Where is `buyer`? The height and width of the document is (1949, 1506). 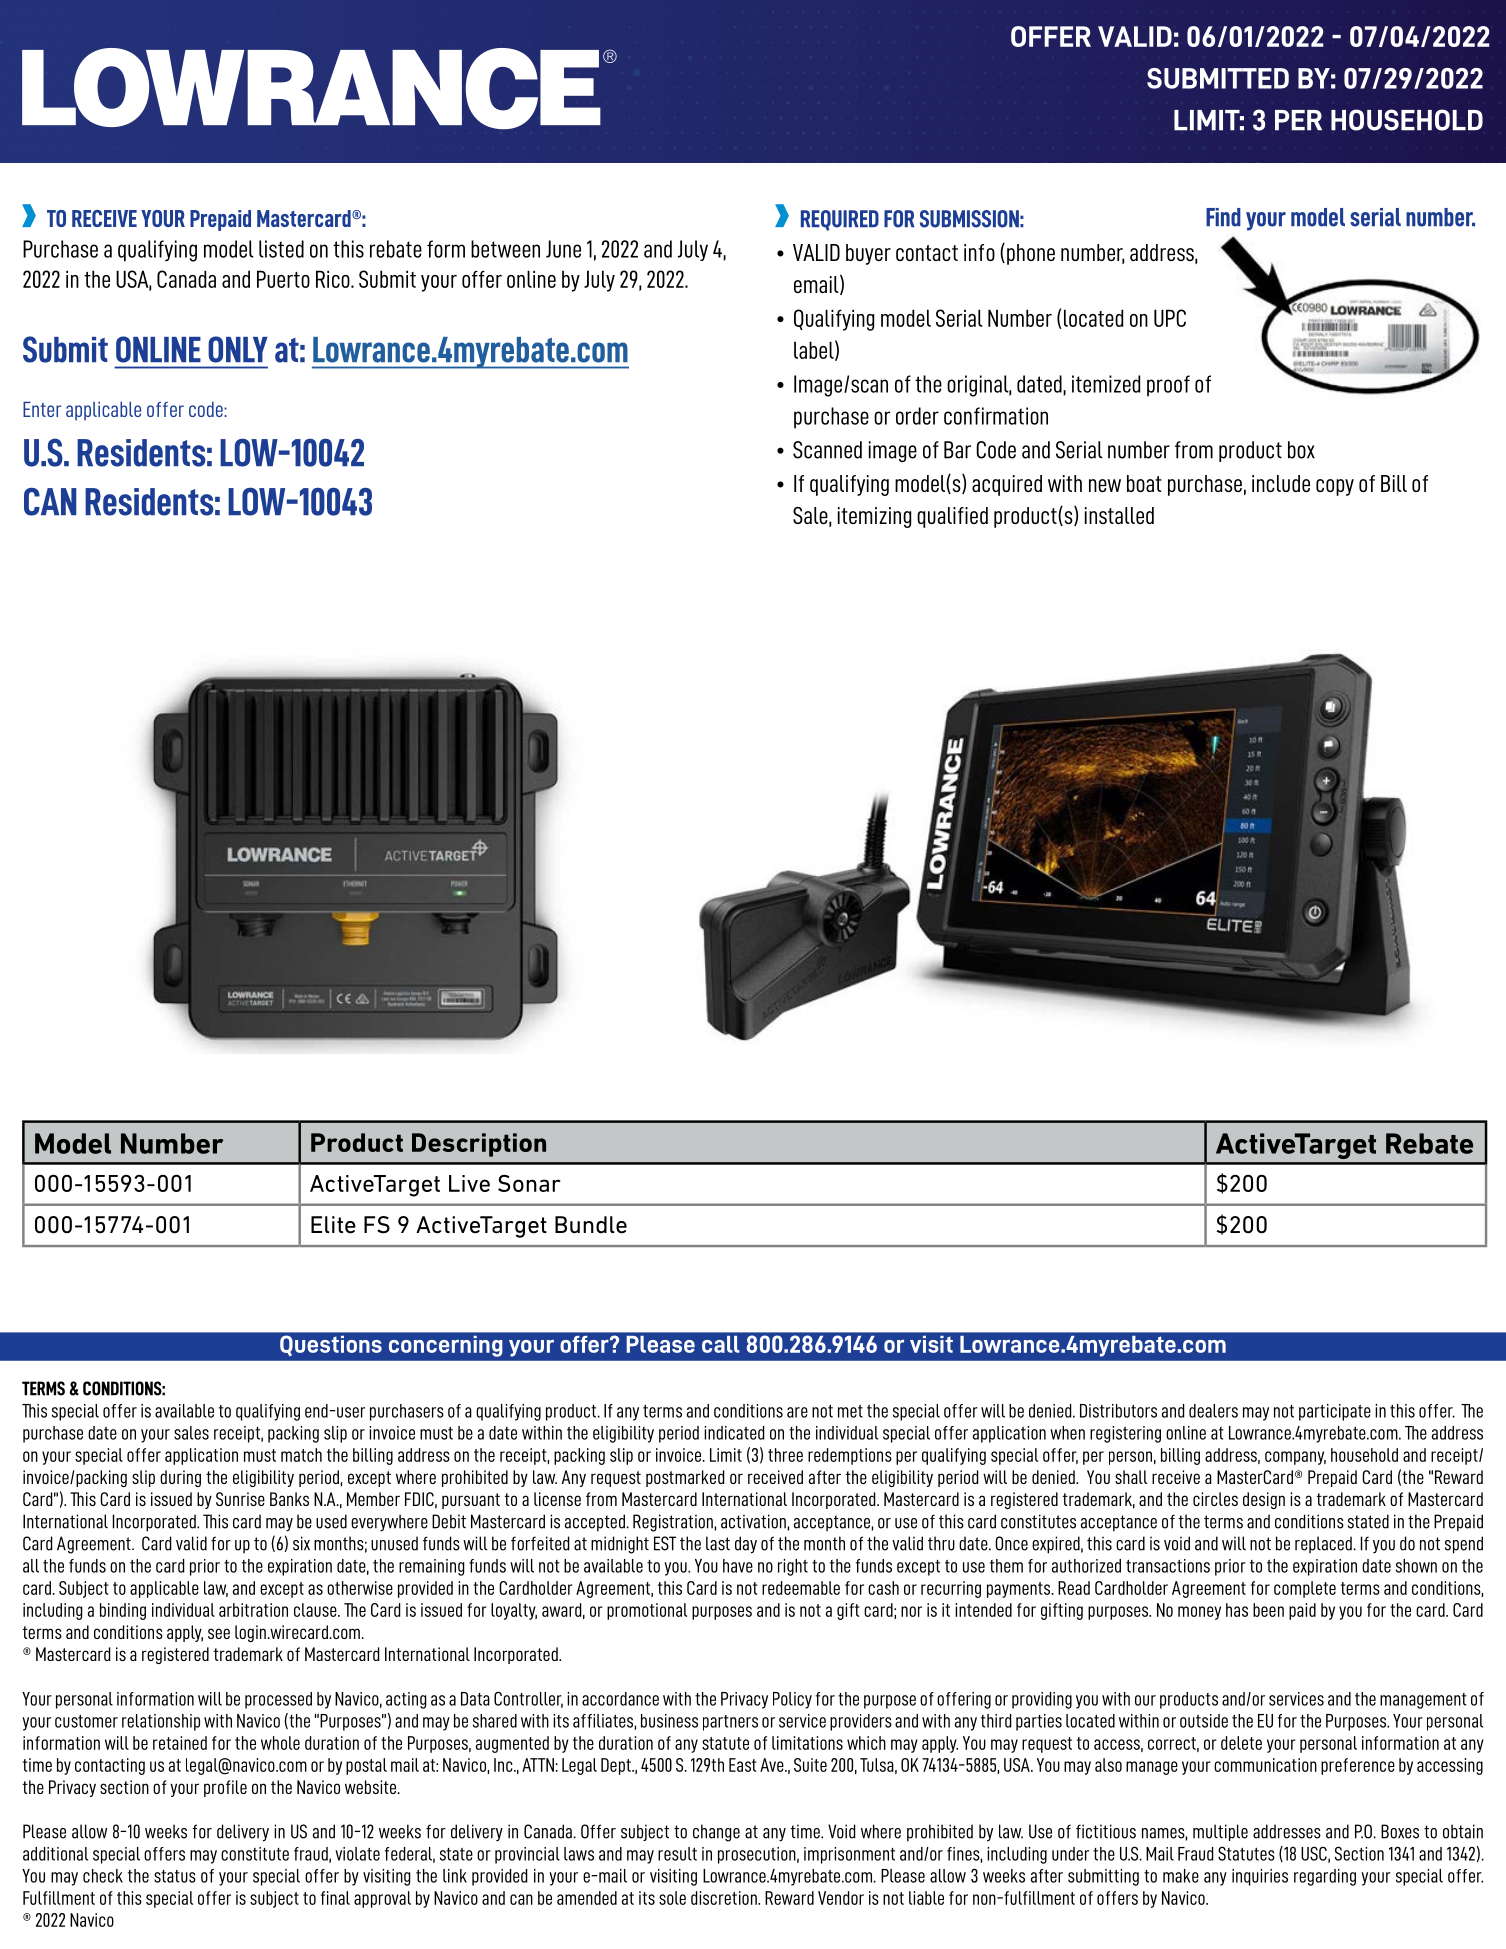 buyer is located at coordinates (868, 254).
